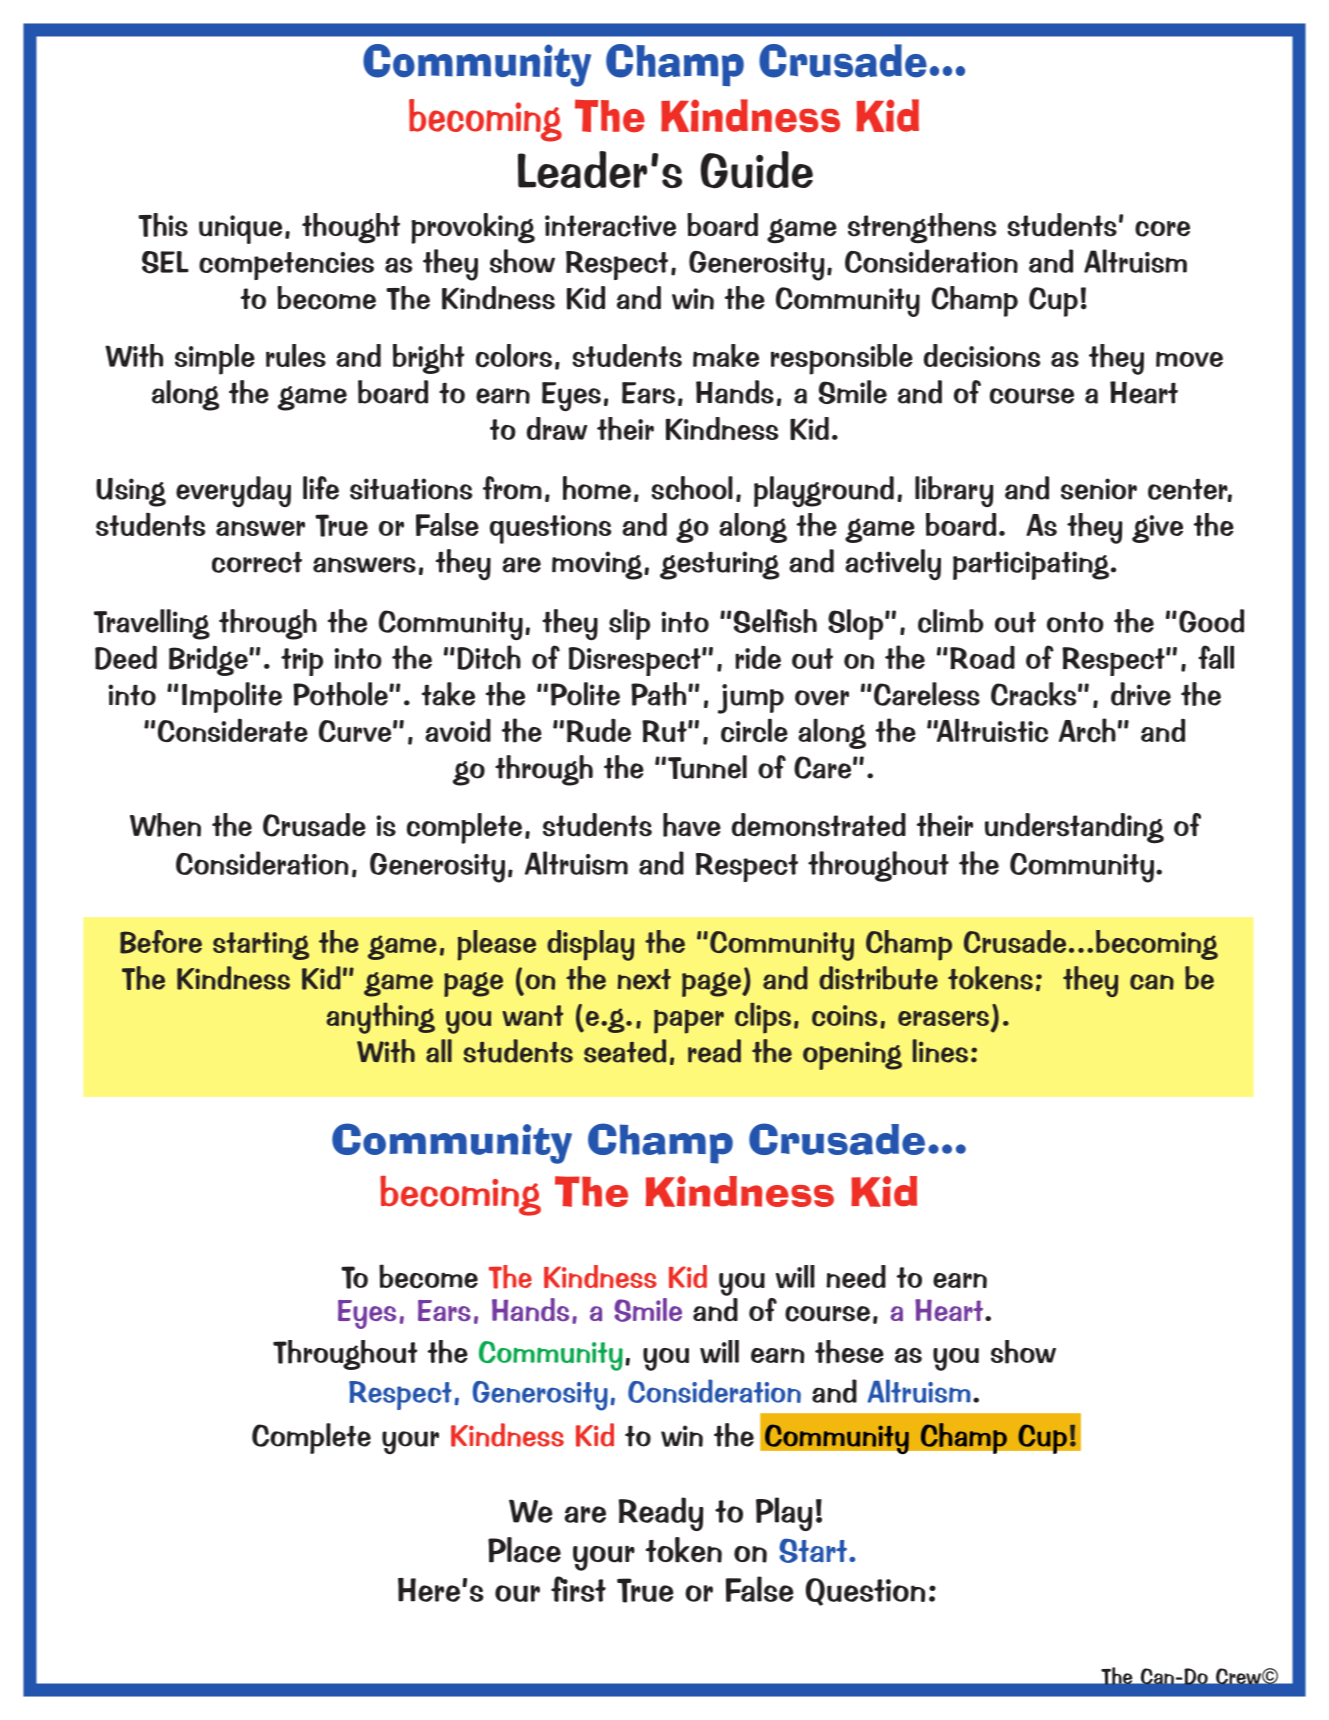  I want to click on first, so click(578, 1589).
